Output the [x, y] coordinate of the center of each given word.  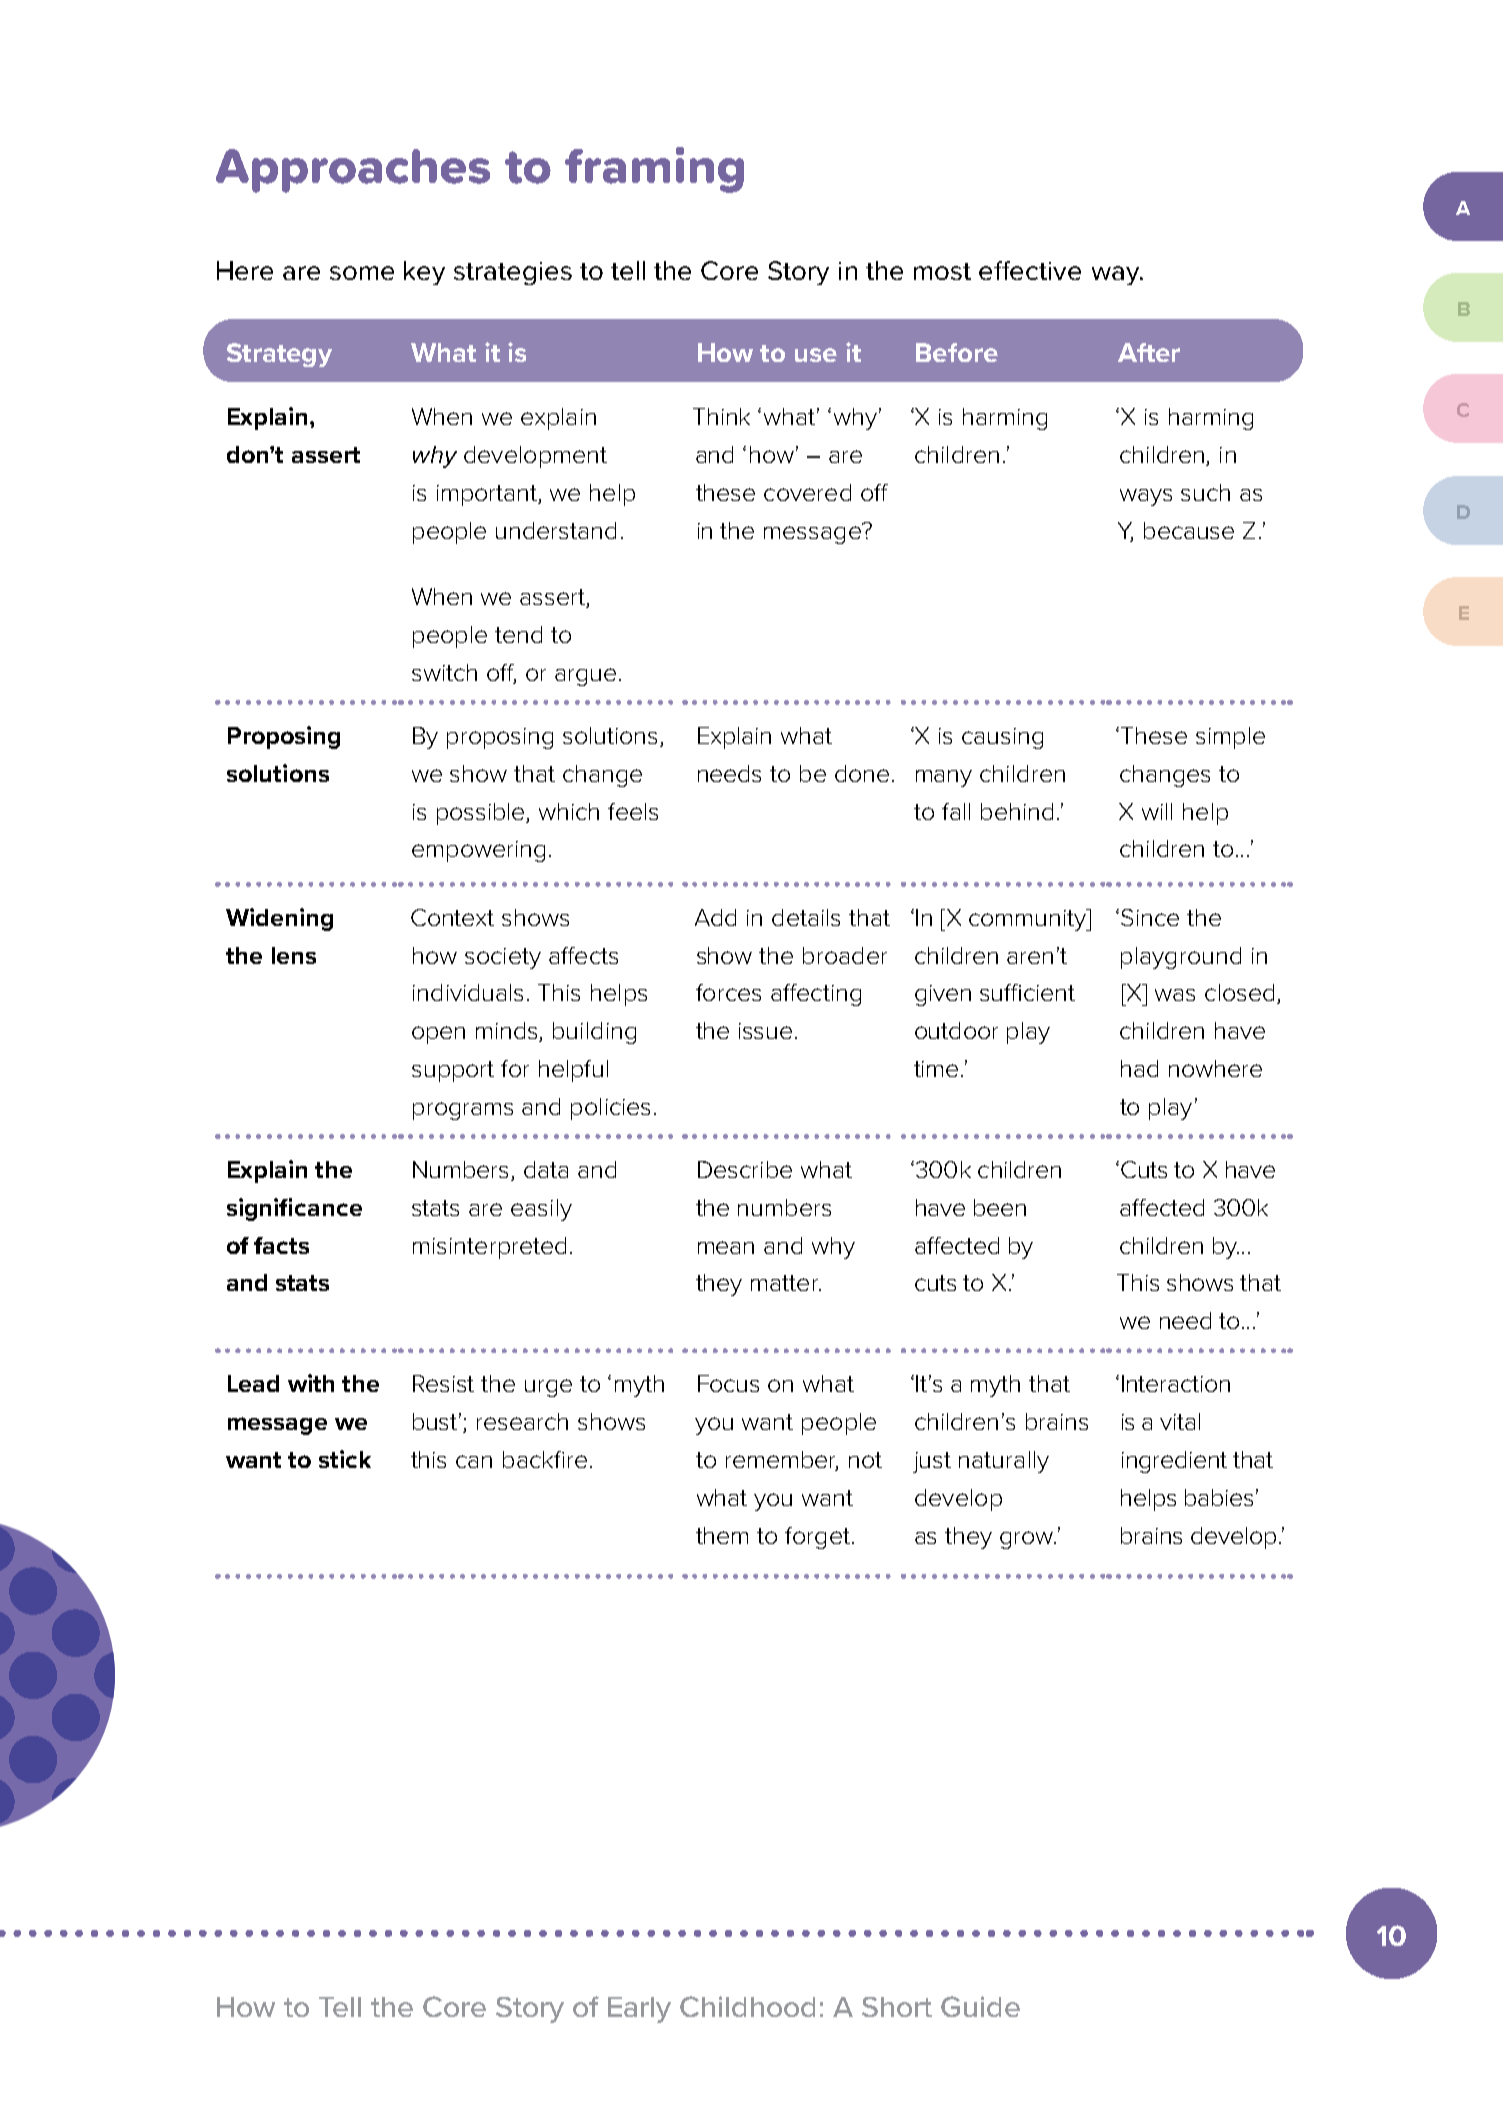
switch [444, 672]
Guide [980, 2006]
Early [639, 2010]
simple [1230, 738]
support [453, 1071]
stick [345, 1459]
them [722, 1535]
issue [765, 1031]
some [362, 273]
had [1139, 1068]
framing [654, 170]
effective [1030, 270]
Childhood [747, 2006]
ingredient [1174, 1462]
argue [585, 677]
